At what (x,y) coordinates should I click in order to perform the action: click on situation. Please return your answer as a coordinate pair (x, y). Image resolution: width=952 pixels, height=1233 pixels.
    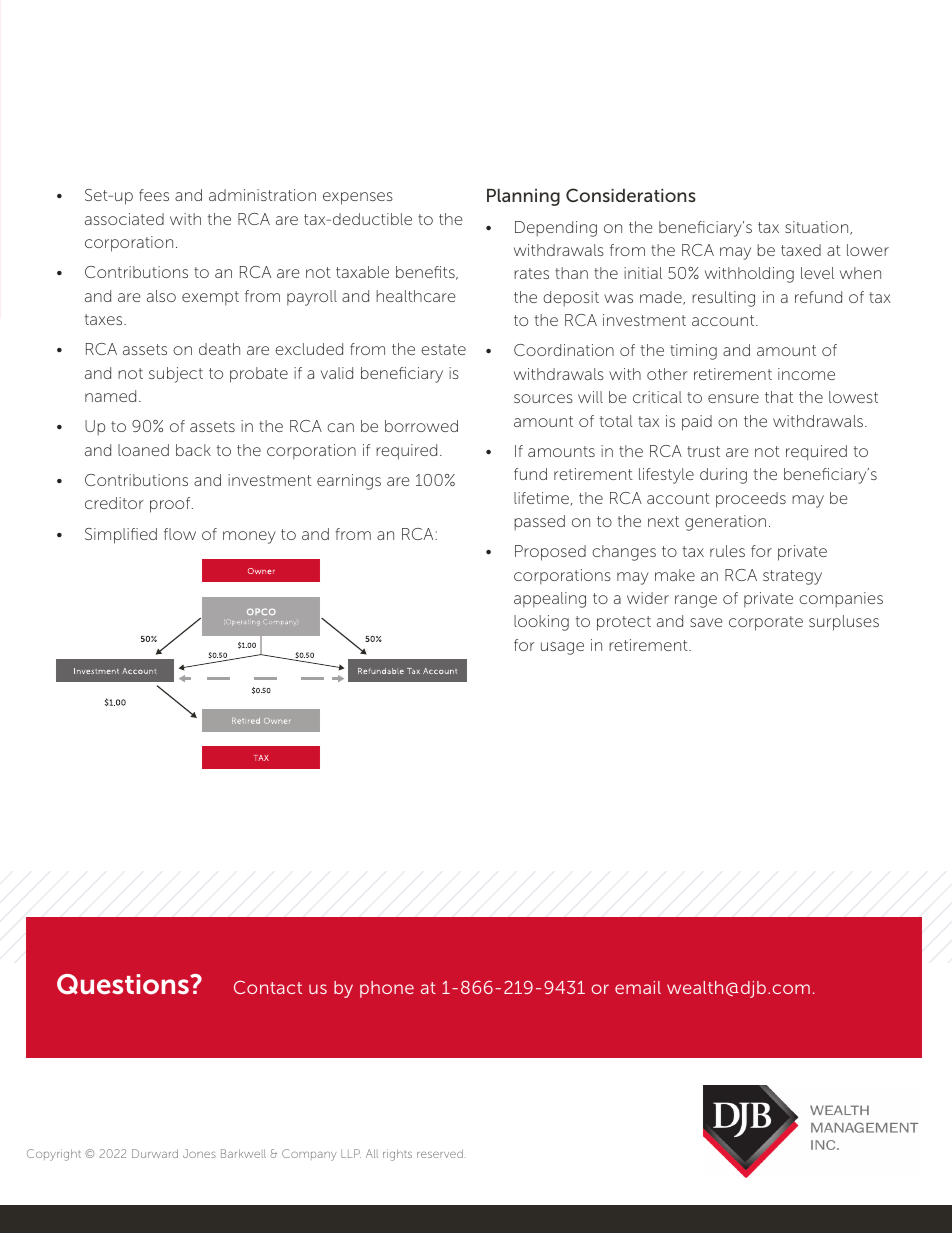
    Looking at the image, I should click on (818, 228).
